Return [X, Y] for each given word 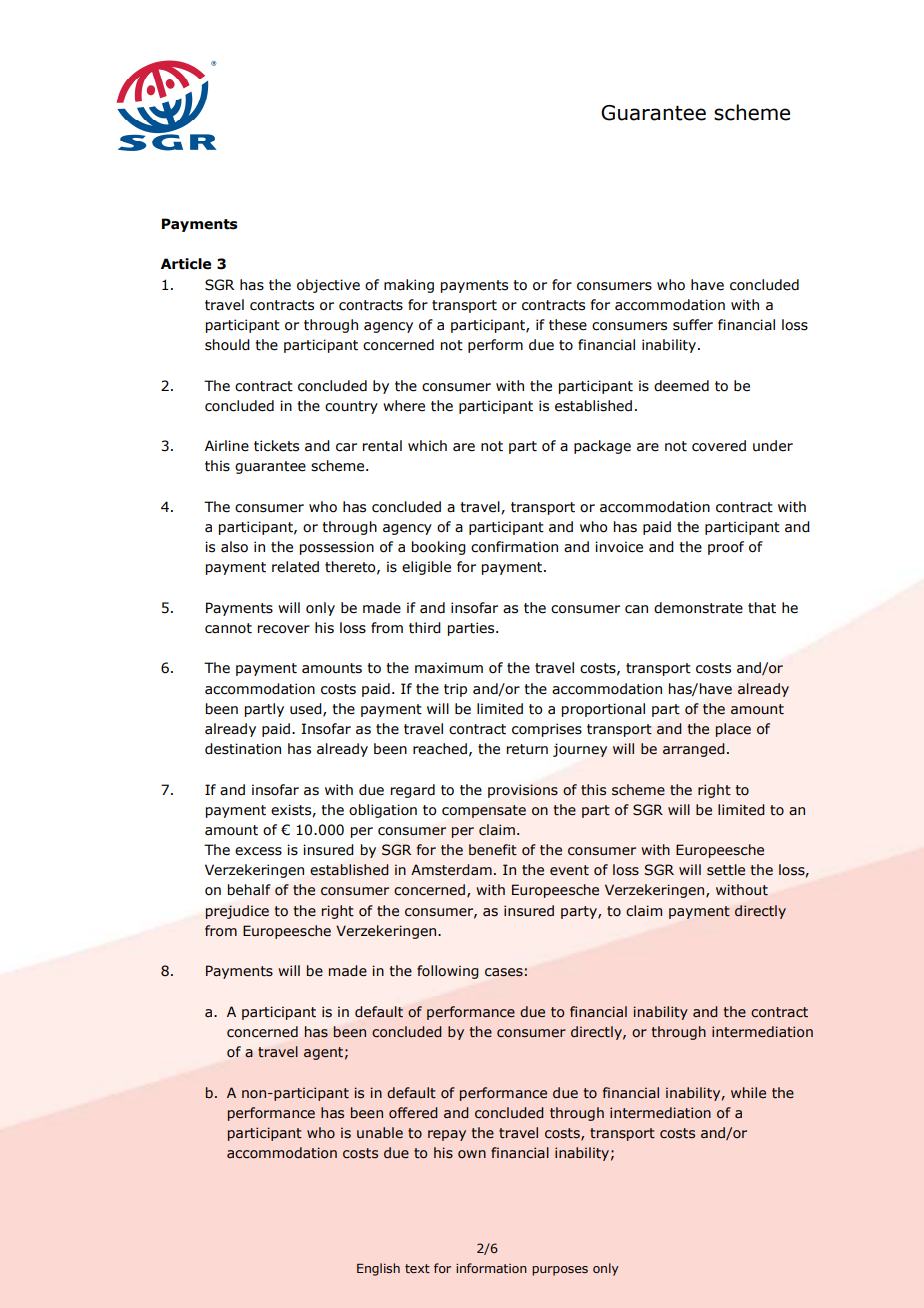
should [227, 345]
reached [440, 749]
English [378, 1269]
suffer [693, 325]
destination [243, 749]
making [409, 286]
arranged [694, 750]
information [491, 1268]
